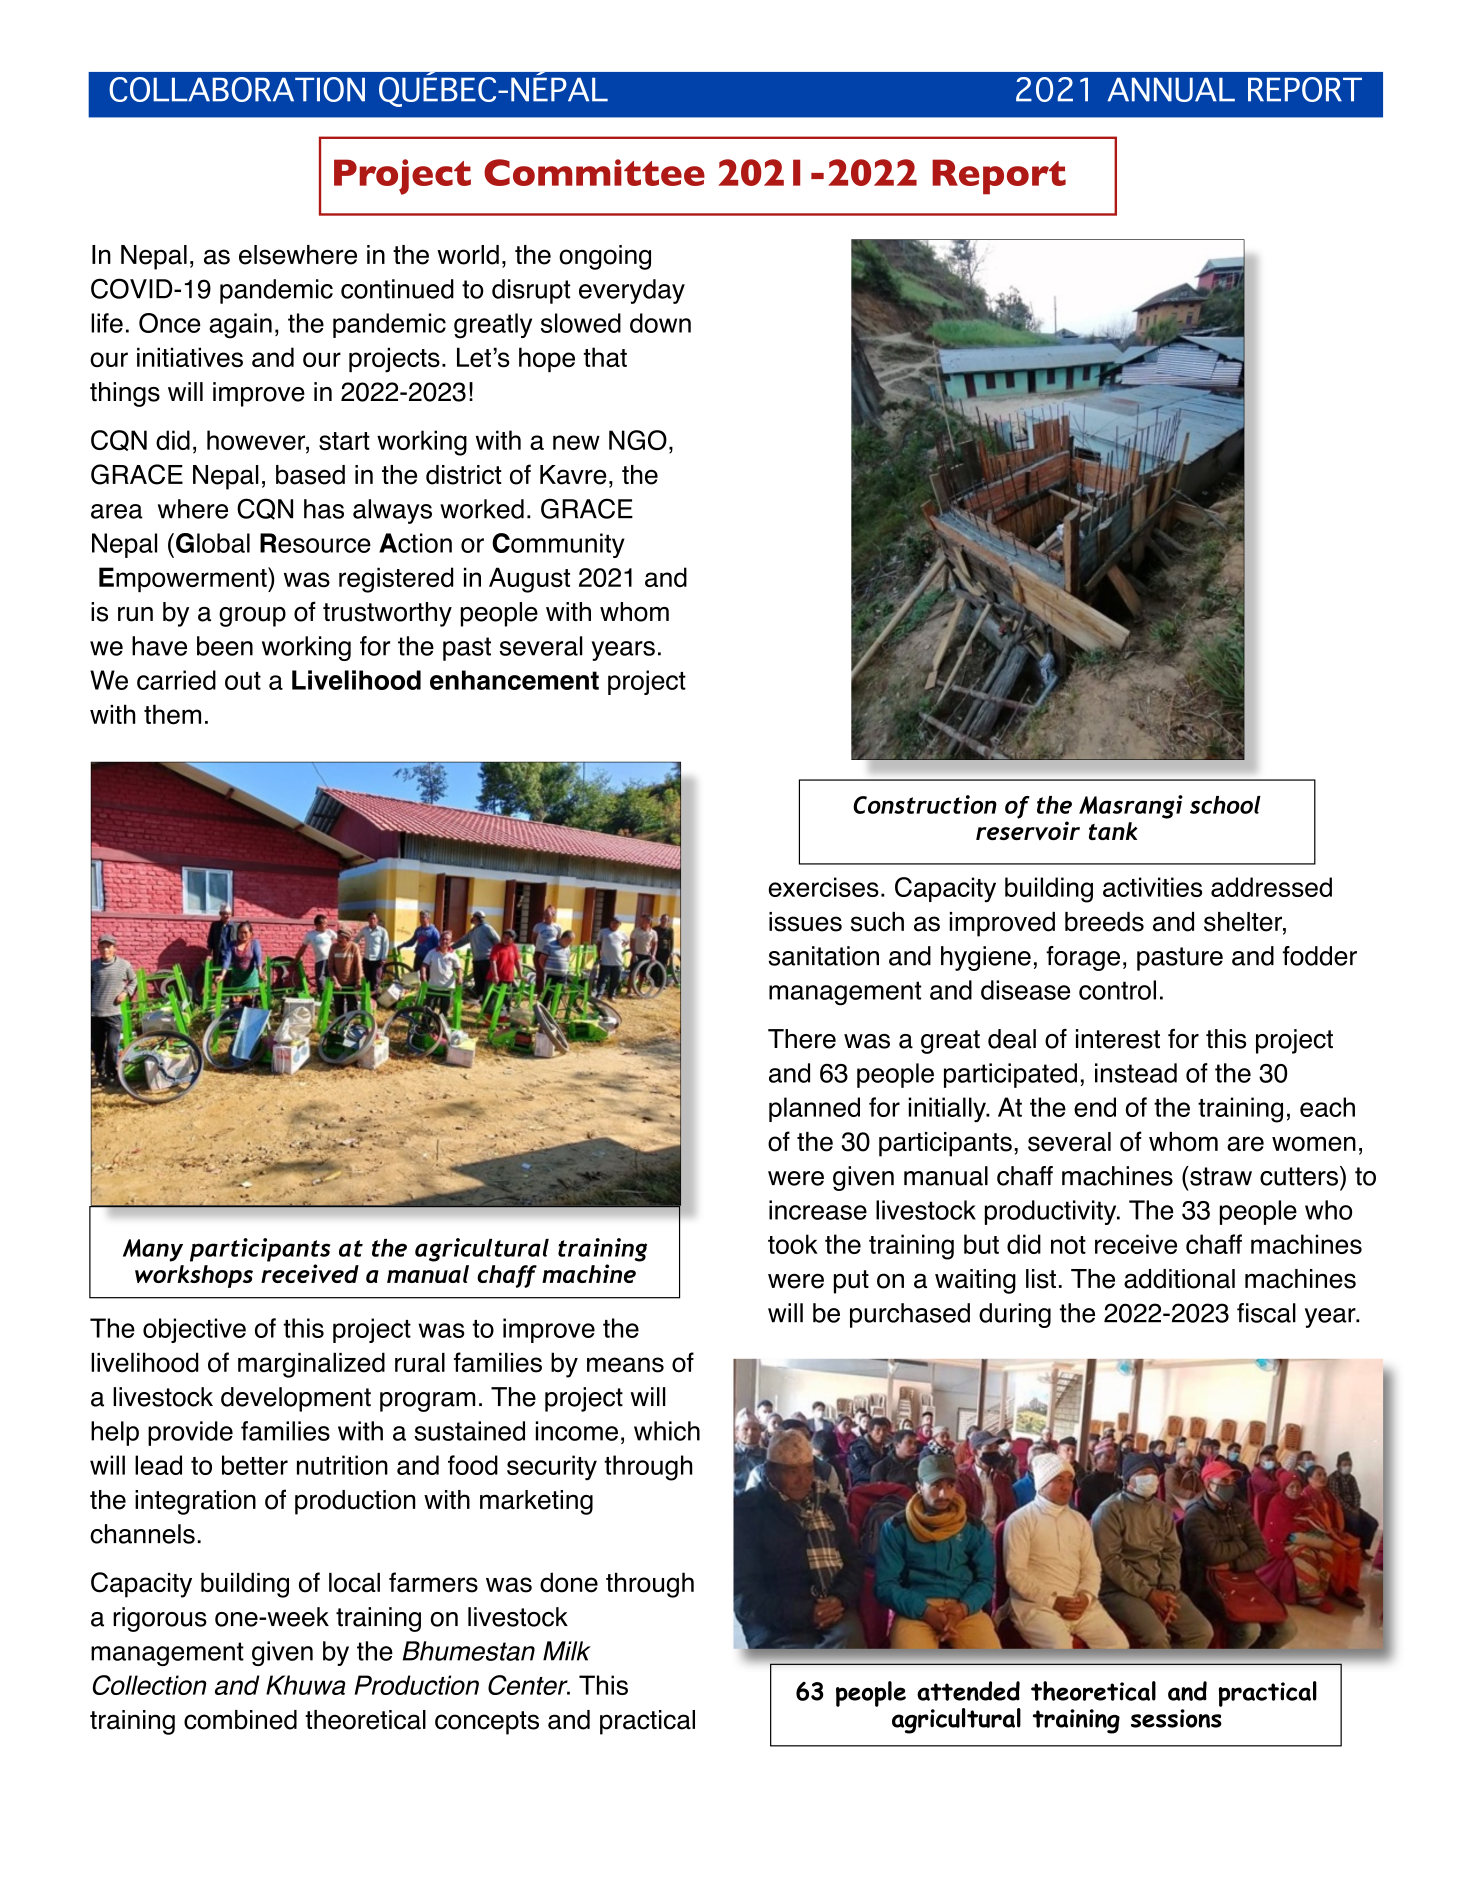  I want to click on sessions, so click(1176, 1718).
